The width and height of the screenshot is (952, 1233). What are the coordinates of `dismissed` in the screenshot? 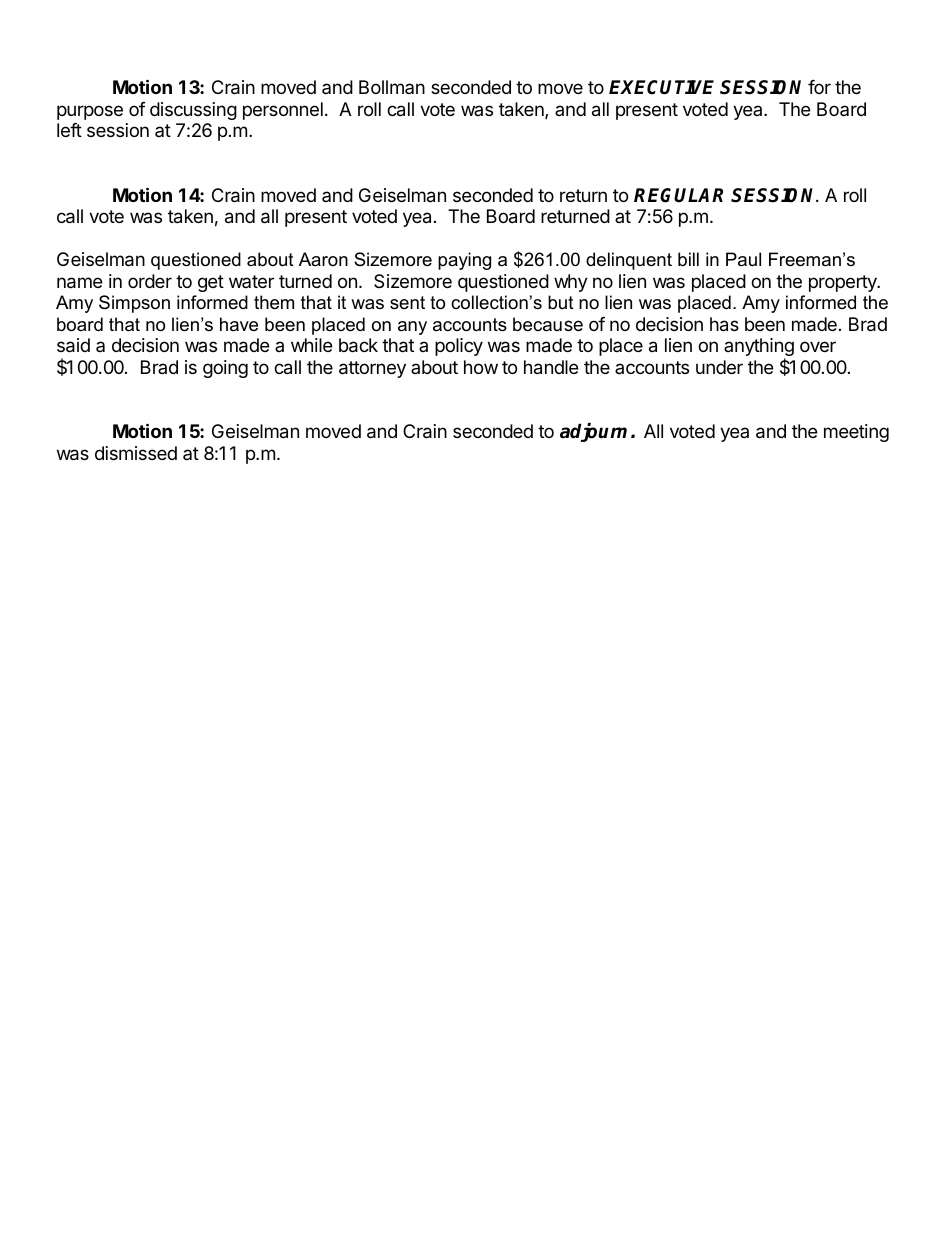 It's located at (136, 453).
